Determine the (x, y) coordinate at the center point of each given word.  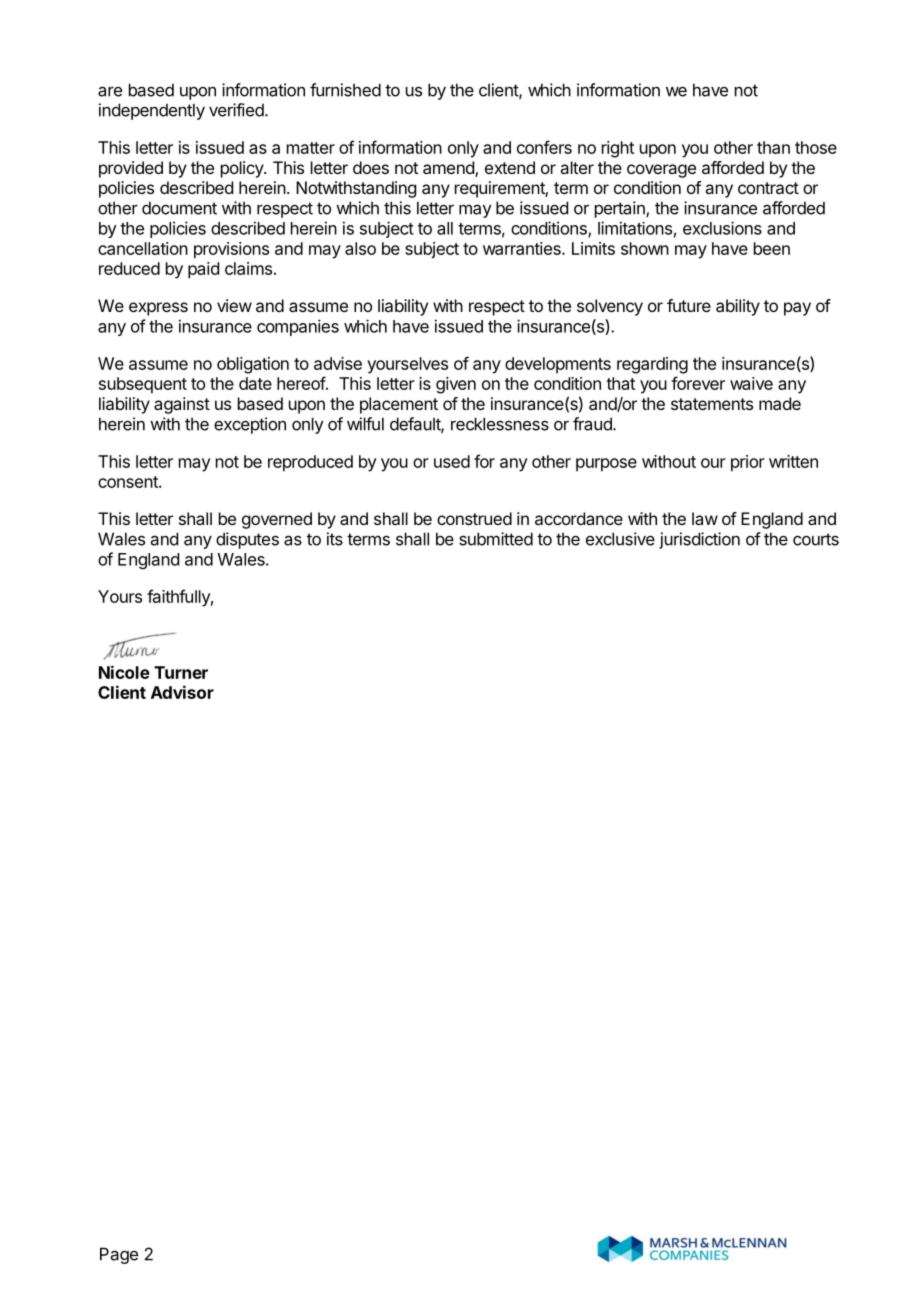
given (456, 385)
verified (236, 110)
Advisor (182, 692)
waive (751, 383)
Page (119, 1255)
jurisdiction (699, 540)
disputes (247, 540)
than (773, 147)
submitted (496, 539)
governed (277, 520)
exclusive (620, 539)
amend (449, 169)
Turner (181, 672)
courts (816, 539)
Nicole (124, 672)
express (158, 309)
